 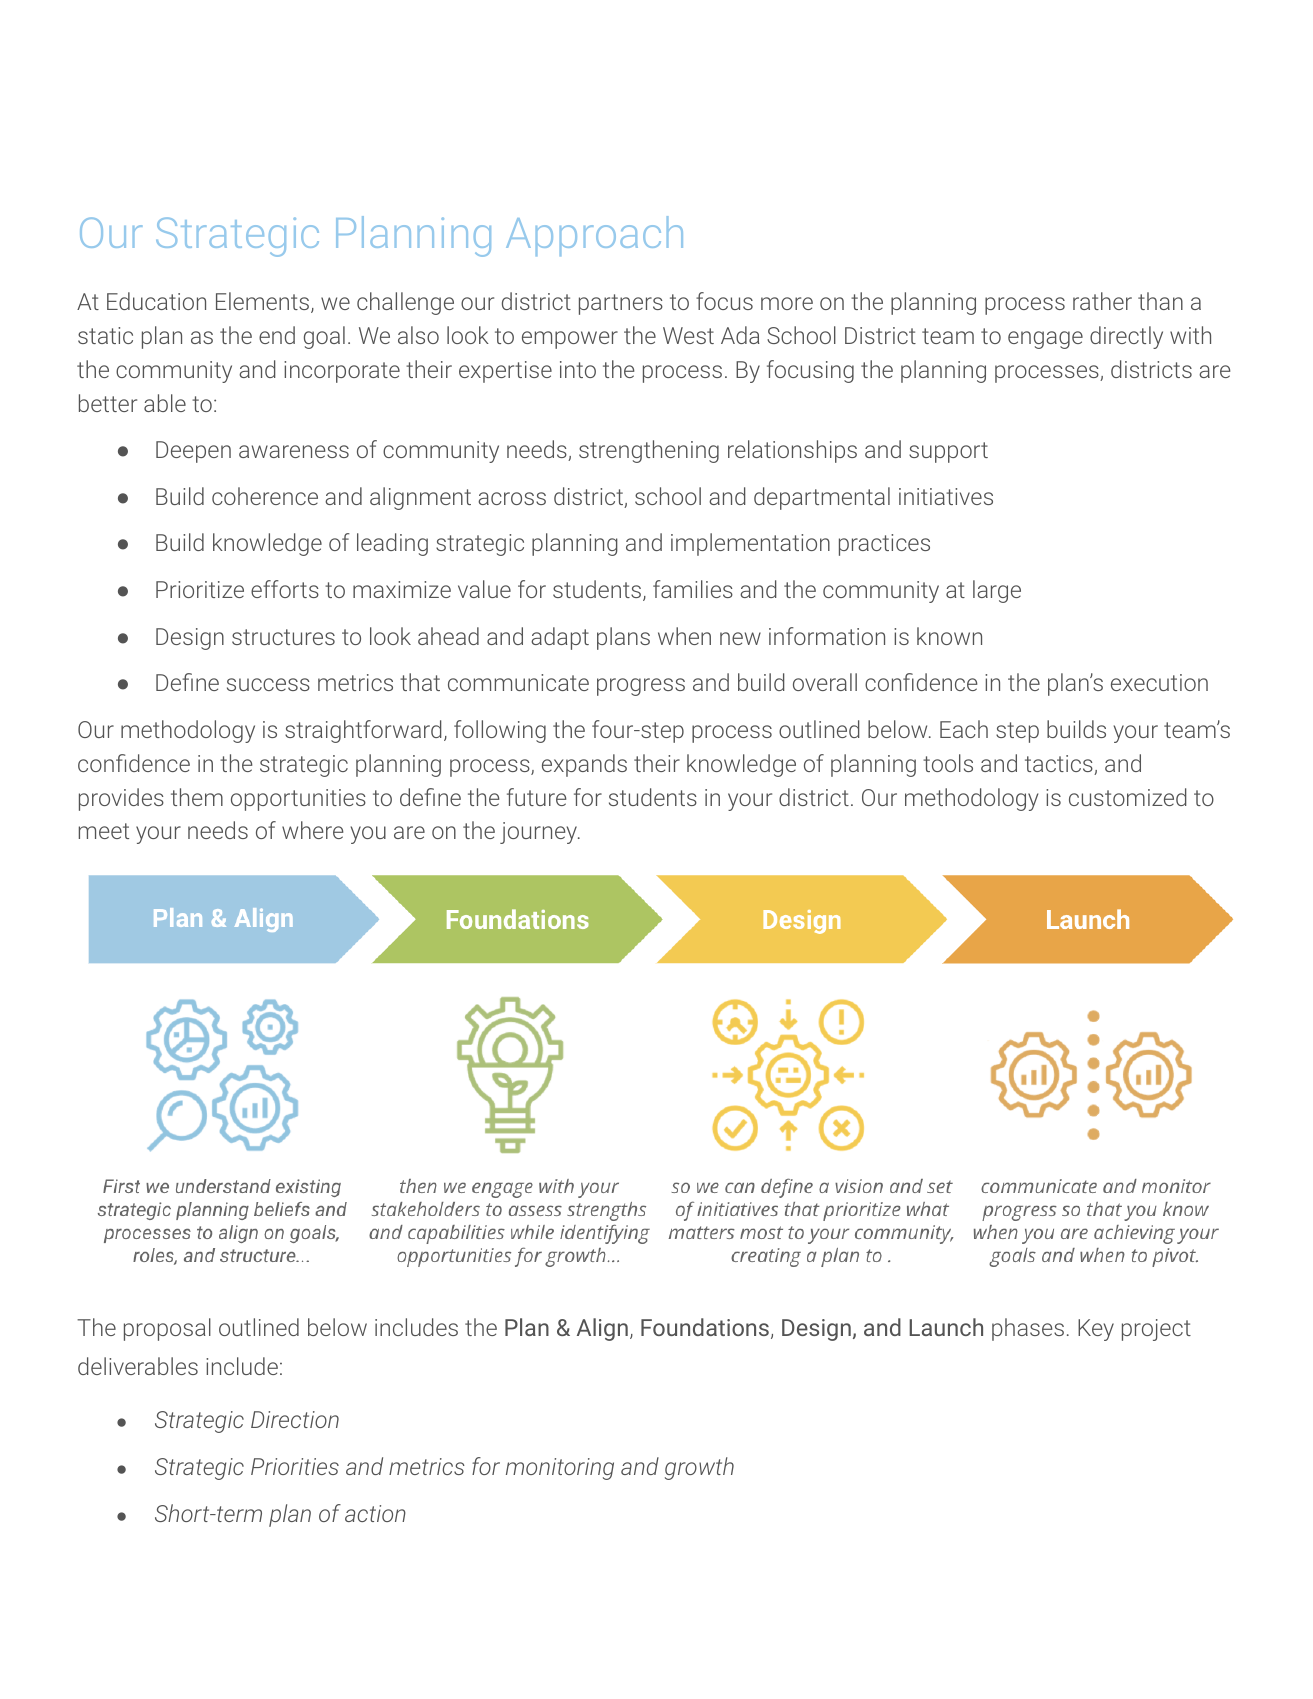 What do you see at coordinates (1128, 797) in the screenshot?
I see `customized` at bounding box center [1128, 797].
